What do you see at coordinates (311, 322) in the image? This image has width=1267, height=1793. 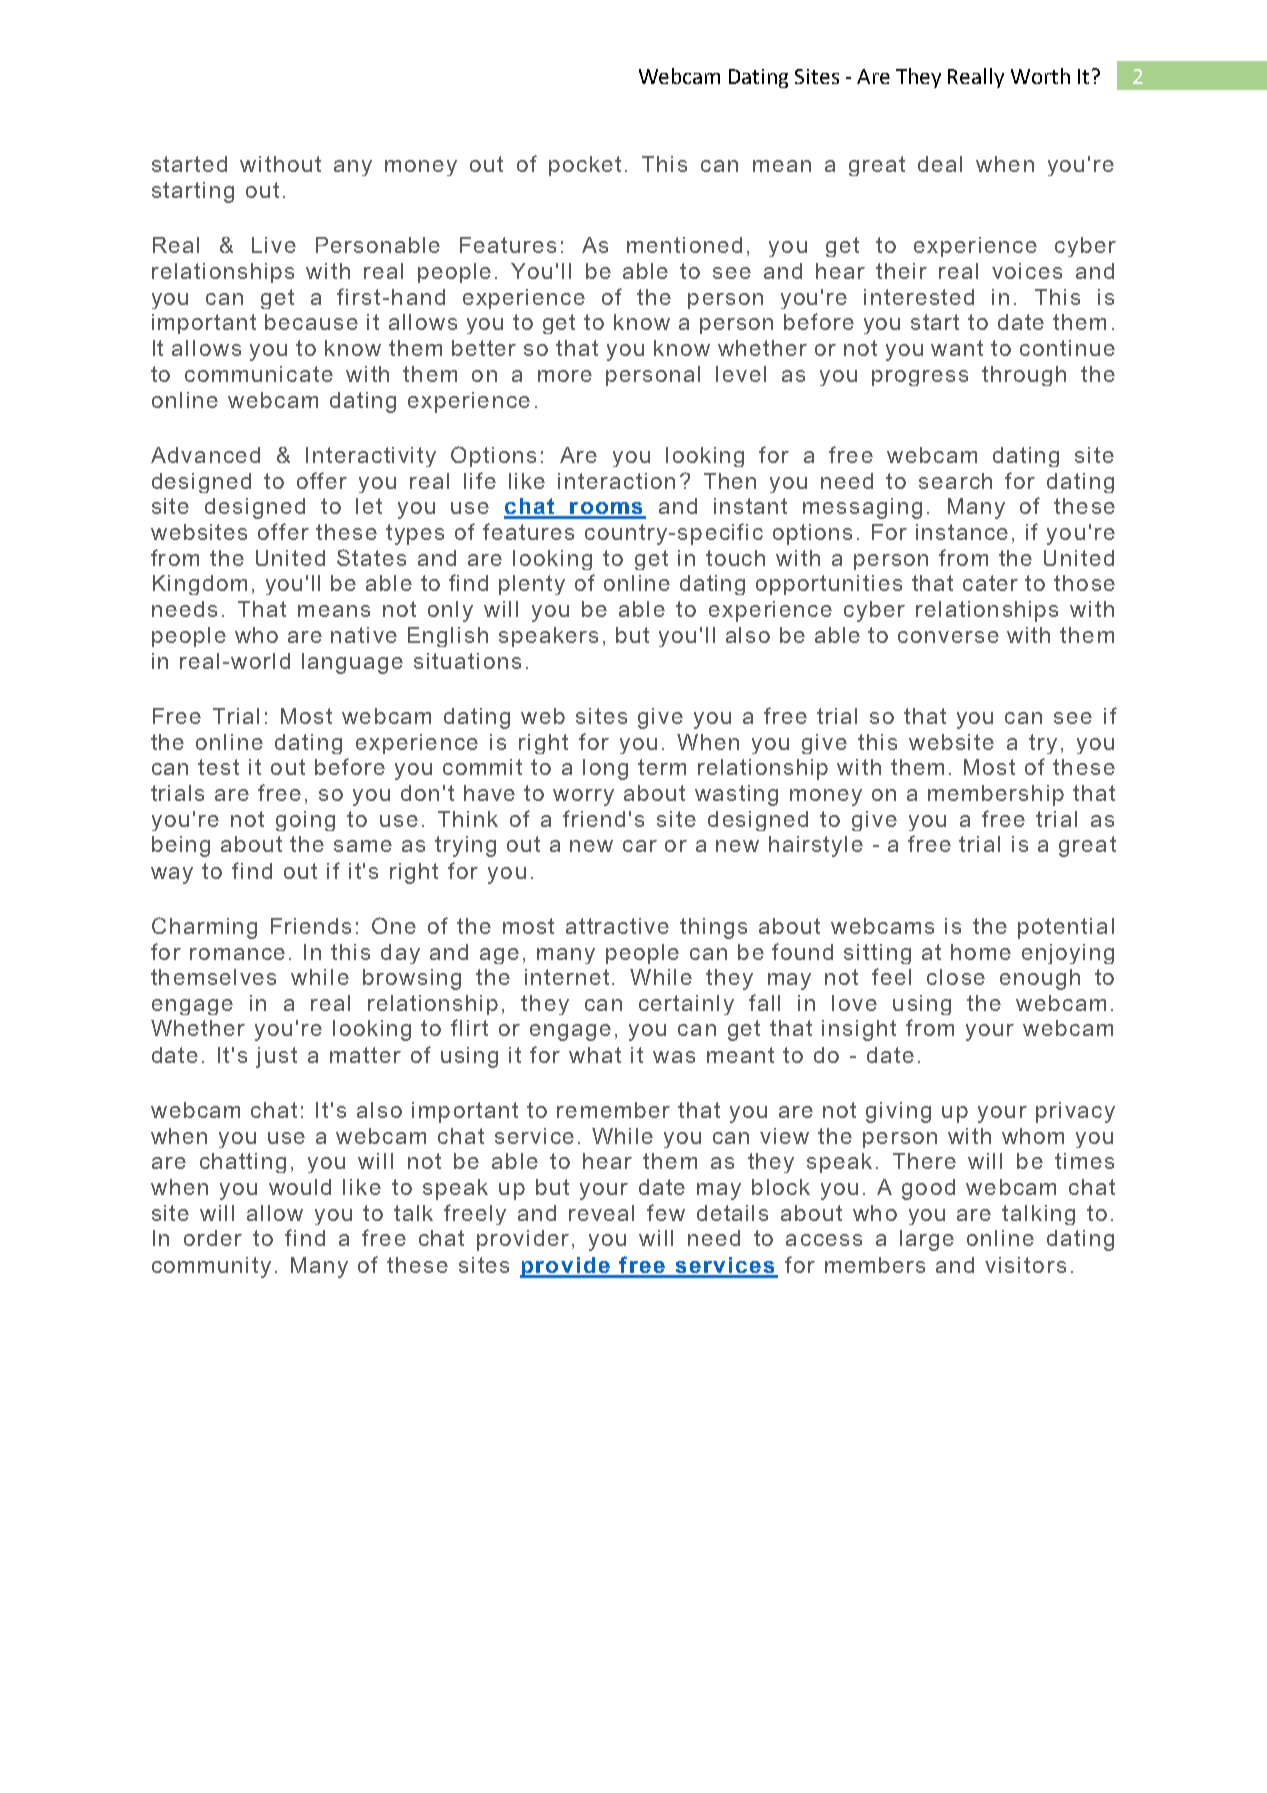 I see `because` at bounding box center [311, 322].
